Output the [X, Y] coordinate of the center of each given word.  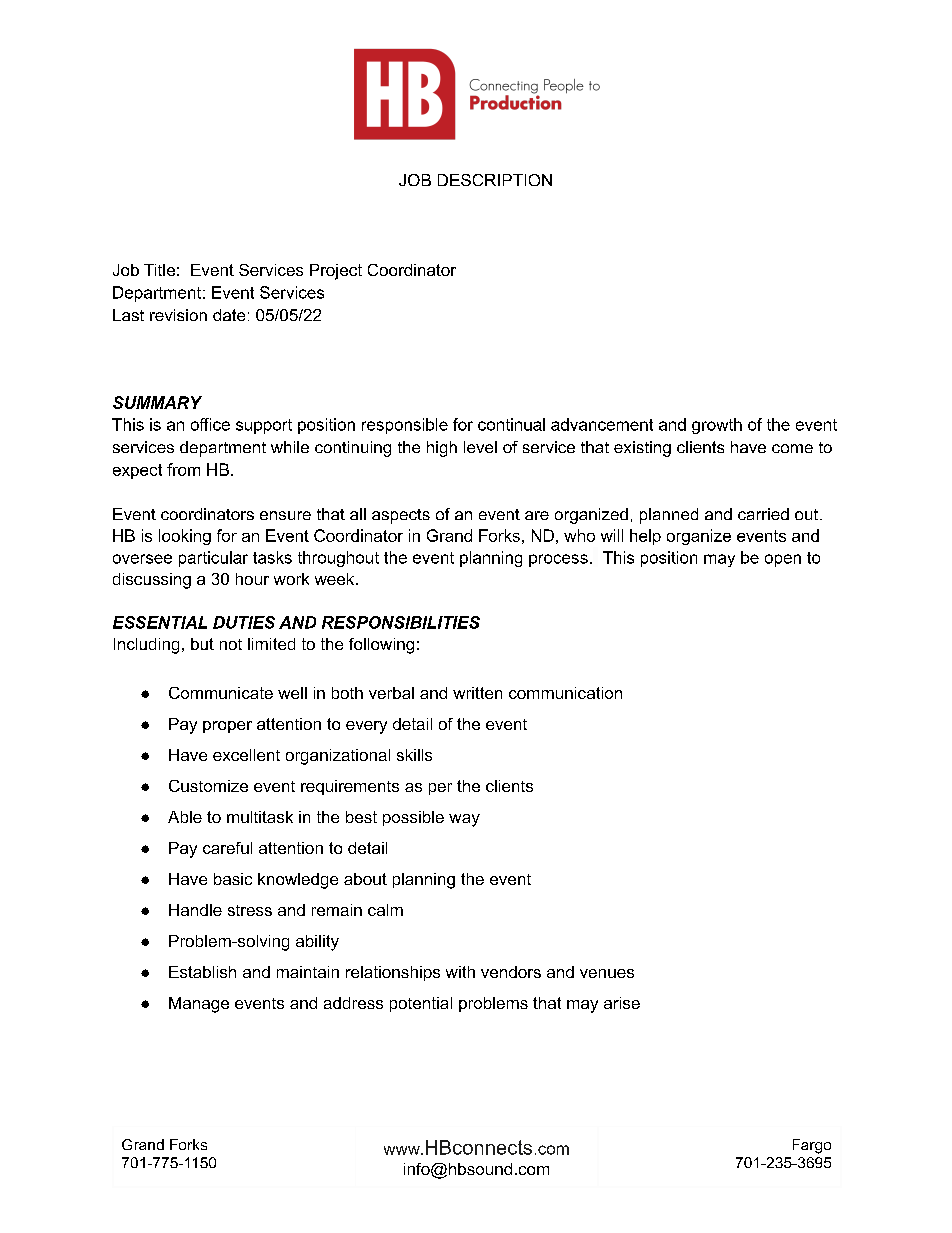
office [210, 424]
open [783, 560]
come [792, 448]
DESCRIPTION [495, 180]
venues [607, 973]
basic [233, 879]
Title [159, 270]
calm [385, 910]
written [477, 693]
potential [421, 1004]
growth [717, 426]
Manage [199, 1005]
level [480, 447]
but [202, 644]
